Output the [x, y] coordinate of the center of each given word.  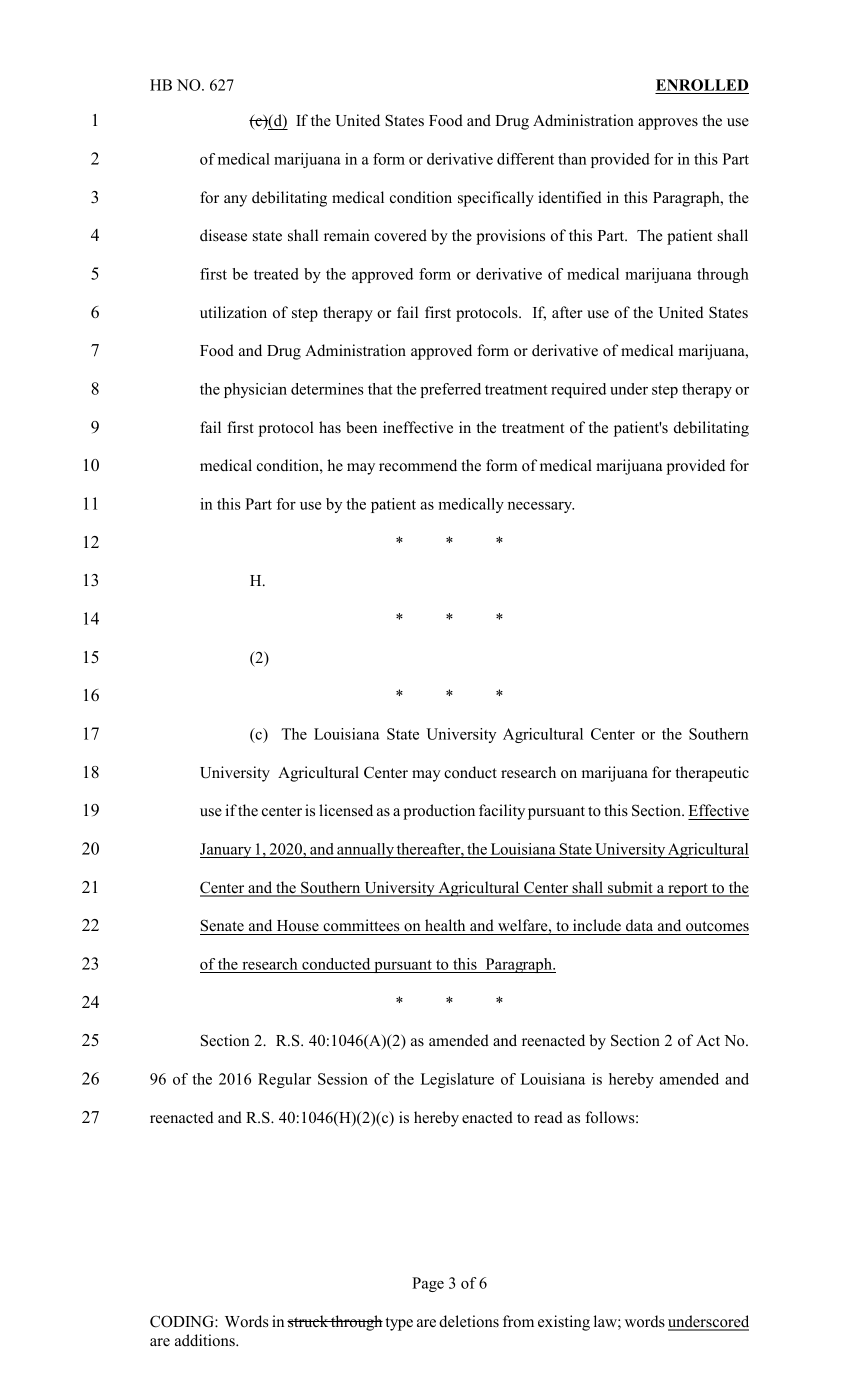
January [227, 850]
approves [668, 124]
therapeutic [712, 774]
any [235, 201]
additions [206, 1340]
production [439, 812]
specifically [496, 199]
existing [564, 1323]
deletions [469, 1321]
